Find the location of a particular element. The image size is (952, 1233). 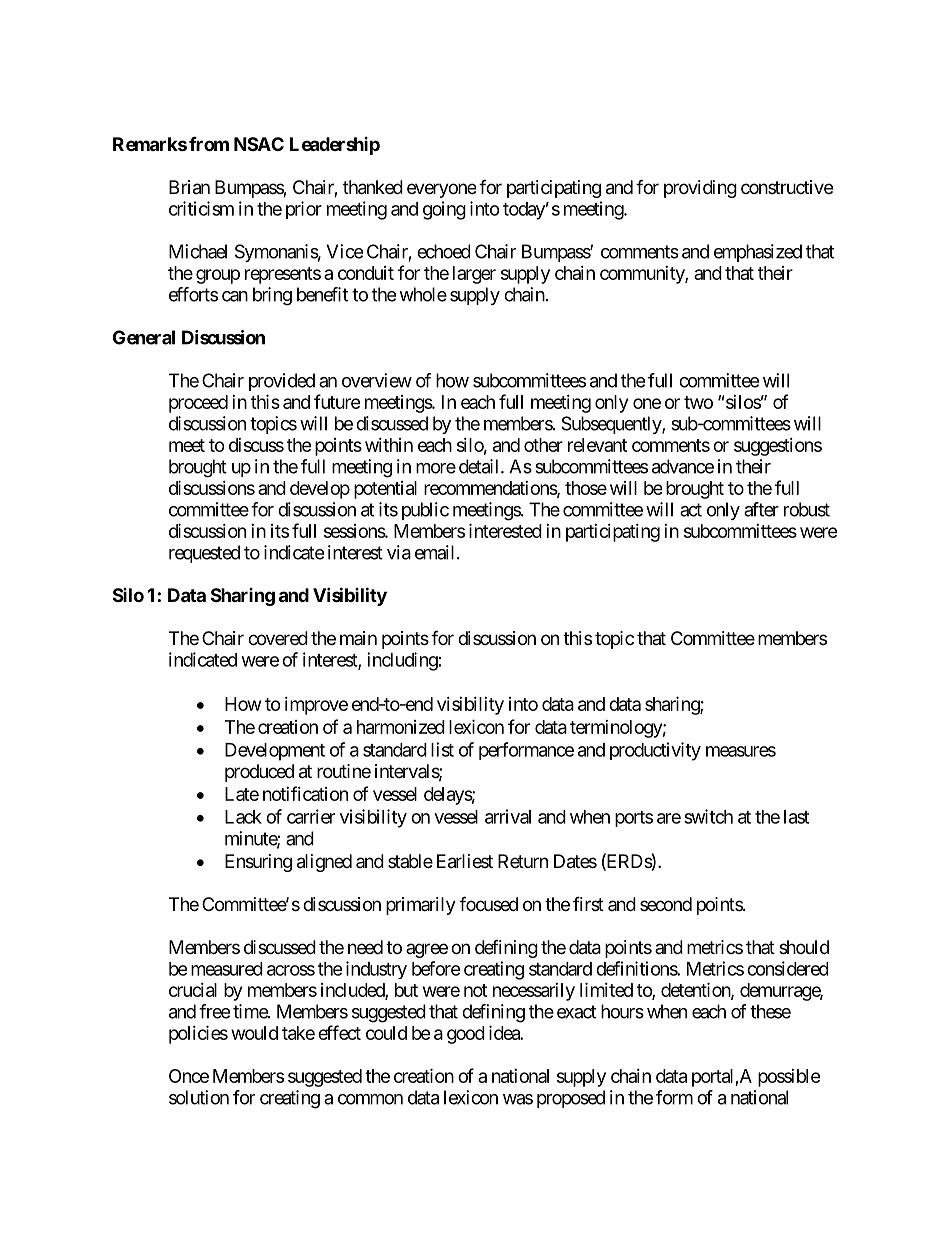

provided is located at coordinates (282, 382).
